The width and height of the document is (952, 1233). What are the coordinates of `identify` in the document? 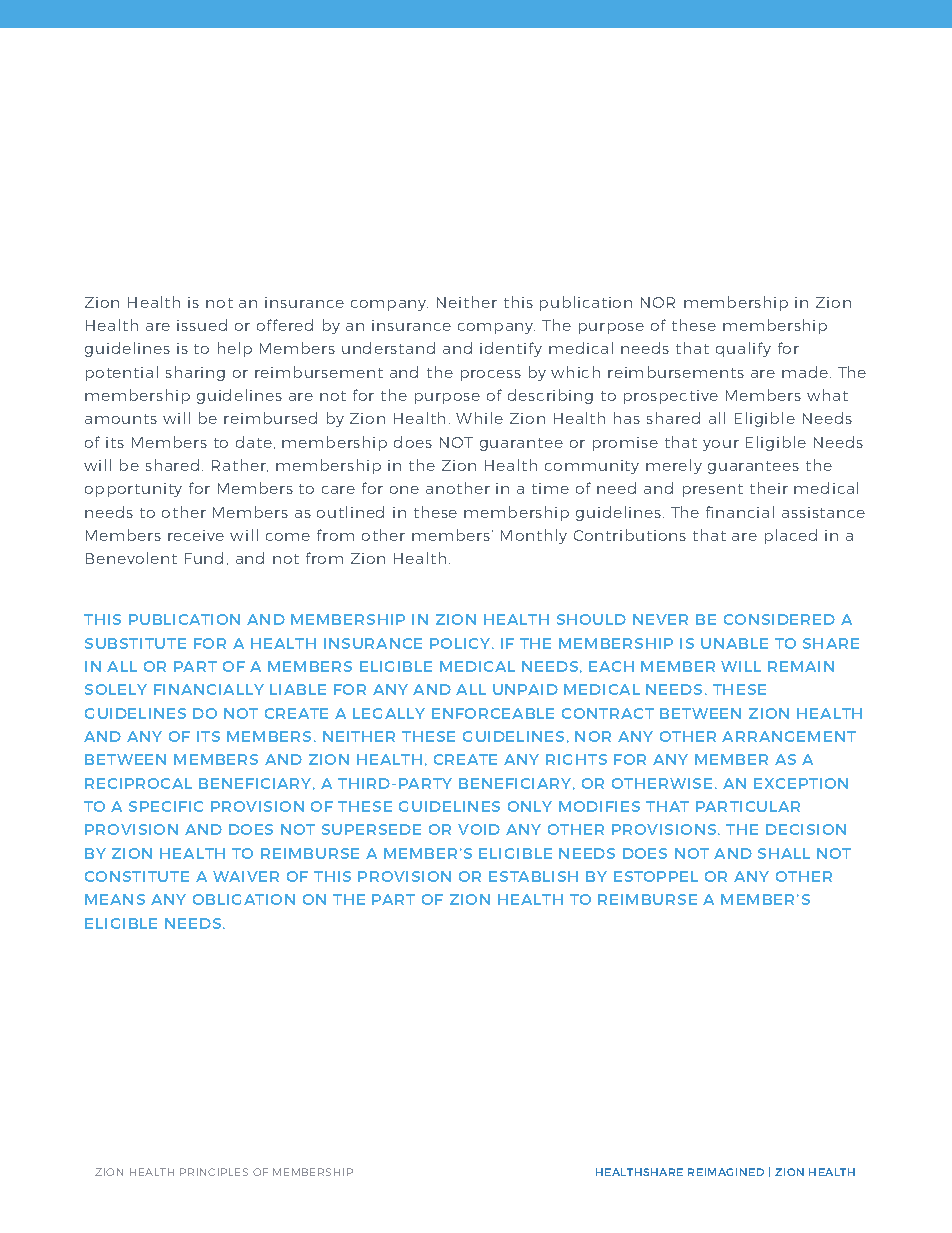 It's located at (511, 349).
